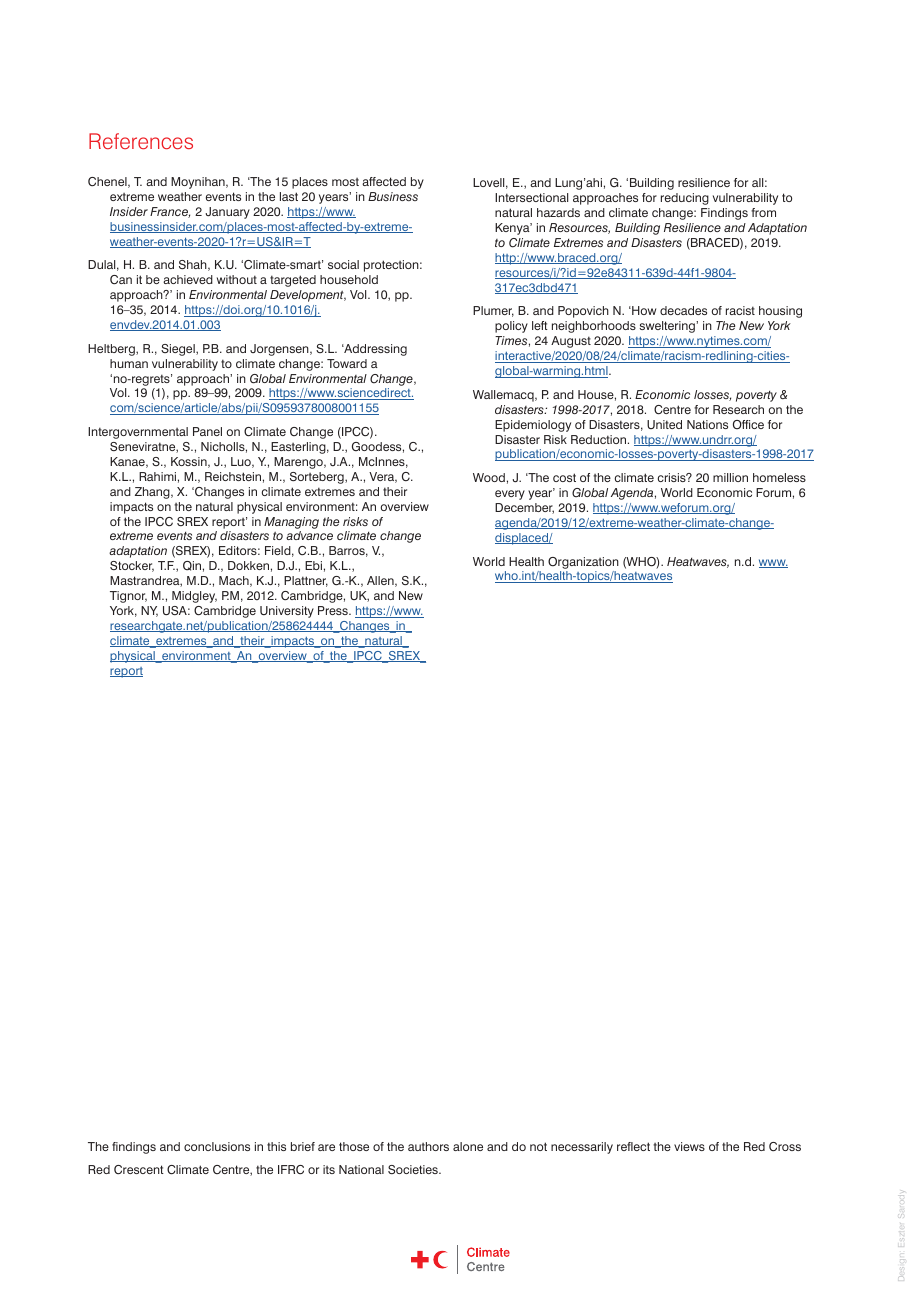 Image resolution: width=924 pixels, height=1308 pixels. I want to click on reflect, so click(633, 1146).
